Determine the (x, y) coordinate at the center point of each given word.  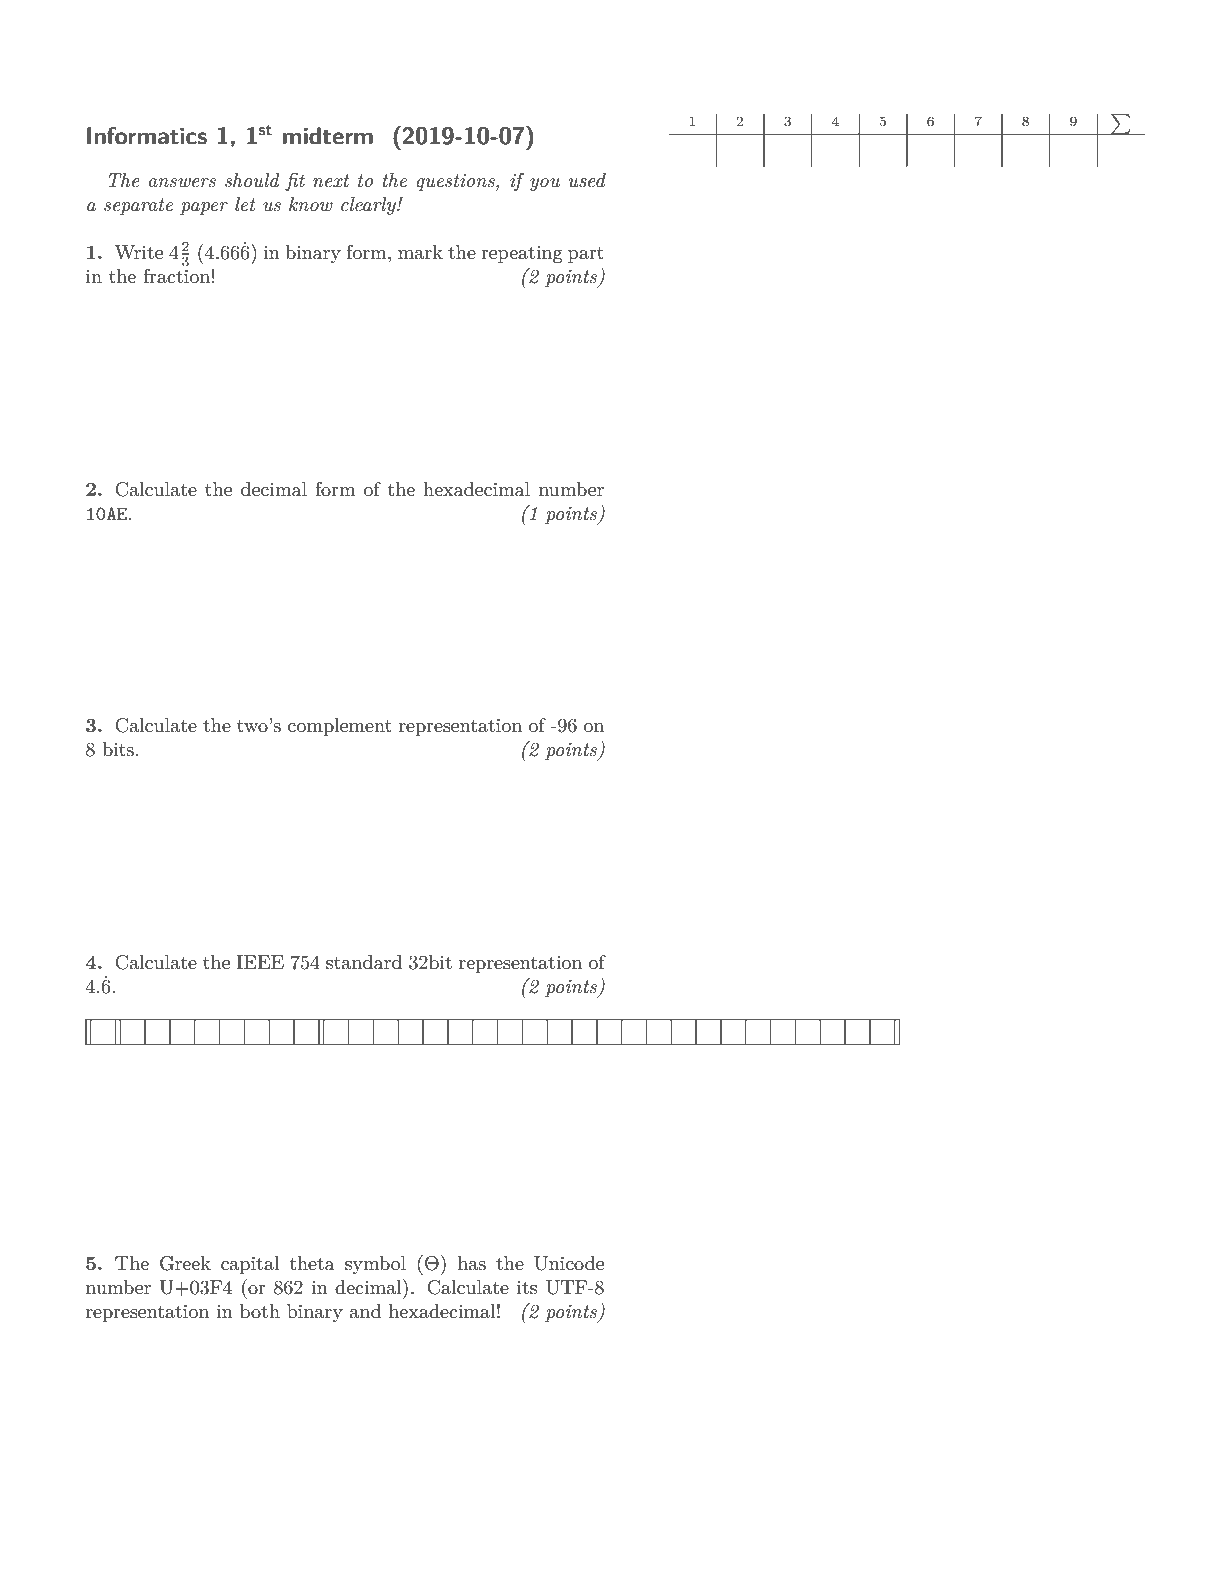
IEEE (260, 962)
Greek (185, 1263)
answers (182, 183)
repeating (522, 254)
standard (364, 962)
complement (340, 727)
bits (118, 749)
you (545, 184)
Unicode (569, 1263)
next (331, 181)
